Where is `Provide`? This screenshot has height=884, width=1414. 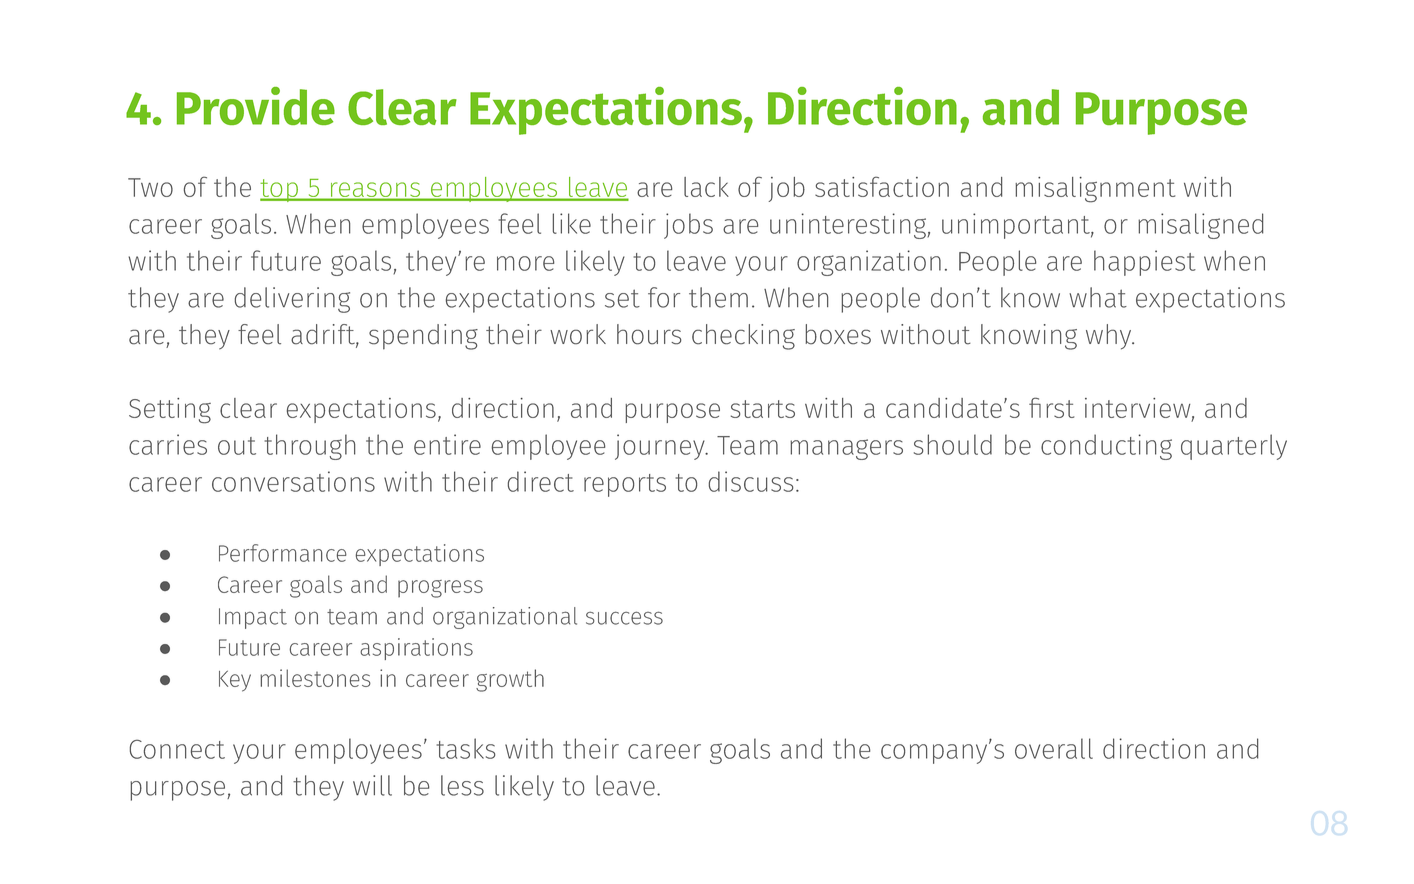 Provide is located at coordinates (256, 106).
